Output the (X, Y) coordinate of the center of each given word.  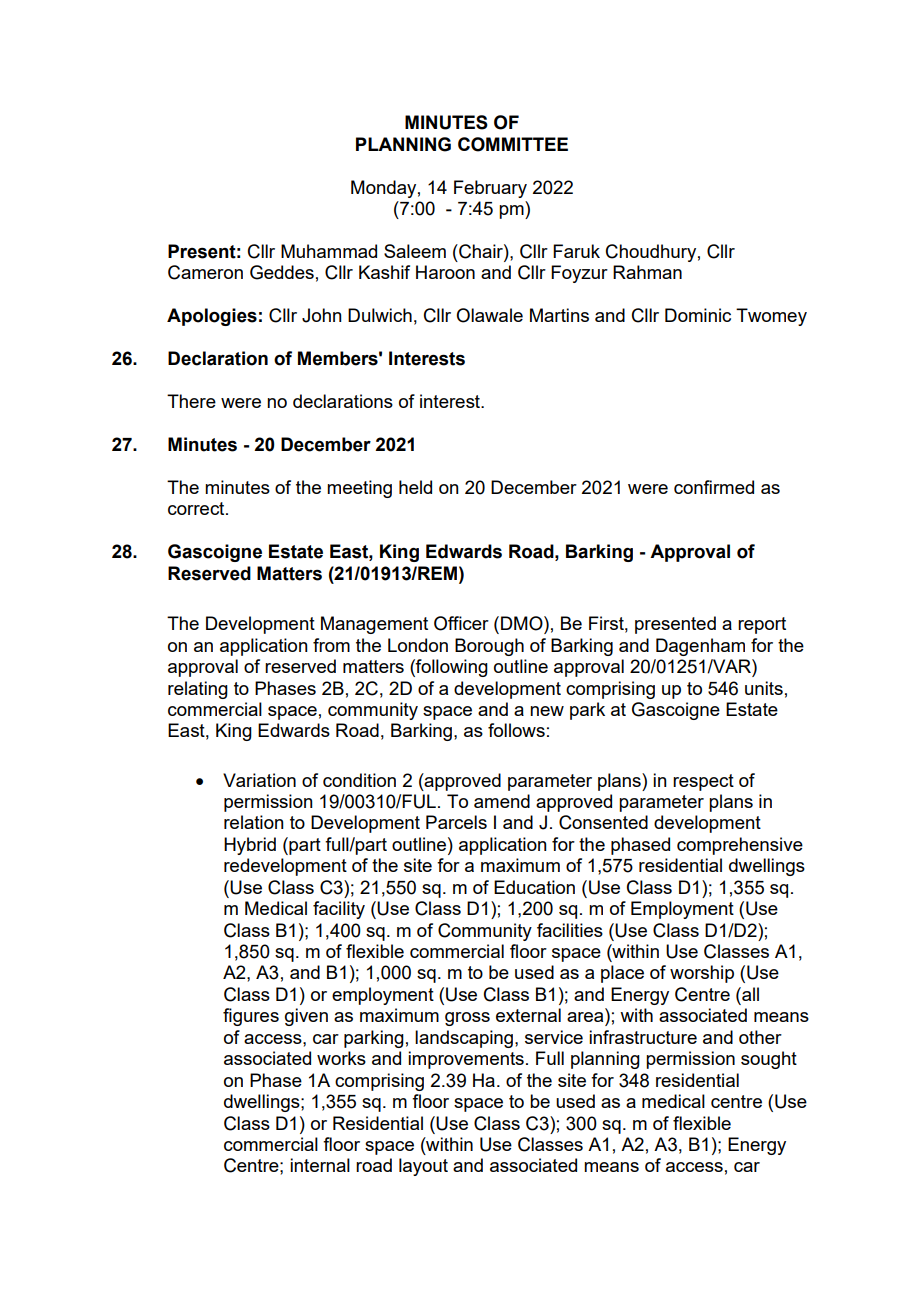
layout (423, 1167)
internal (320, 1165)
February (490, 189)
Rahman (647, 272)
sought (769, 1060)
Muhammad (329, 251)
